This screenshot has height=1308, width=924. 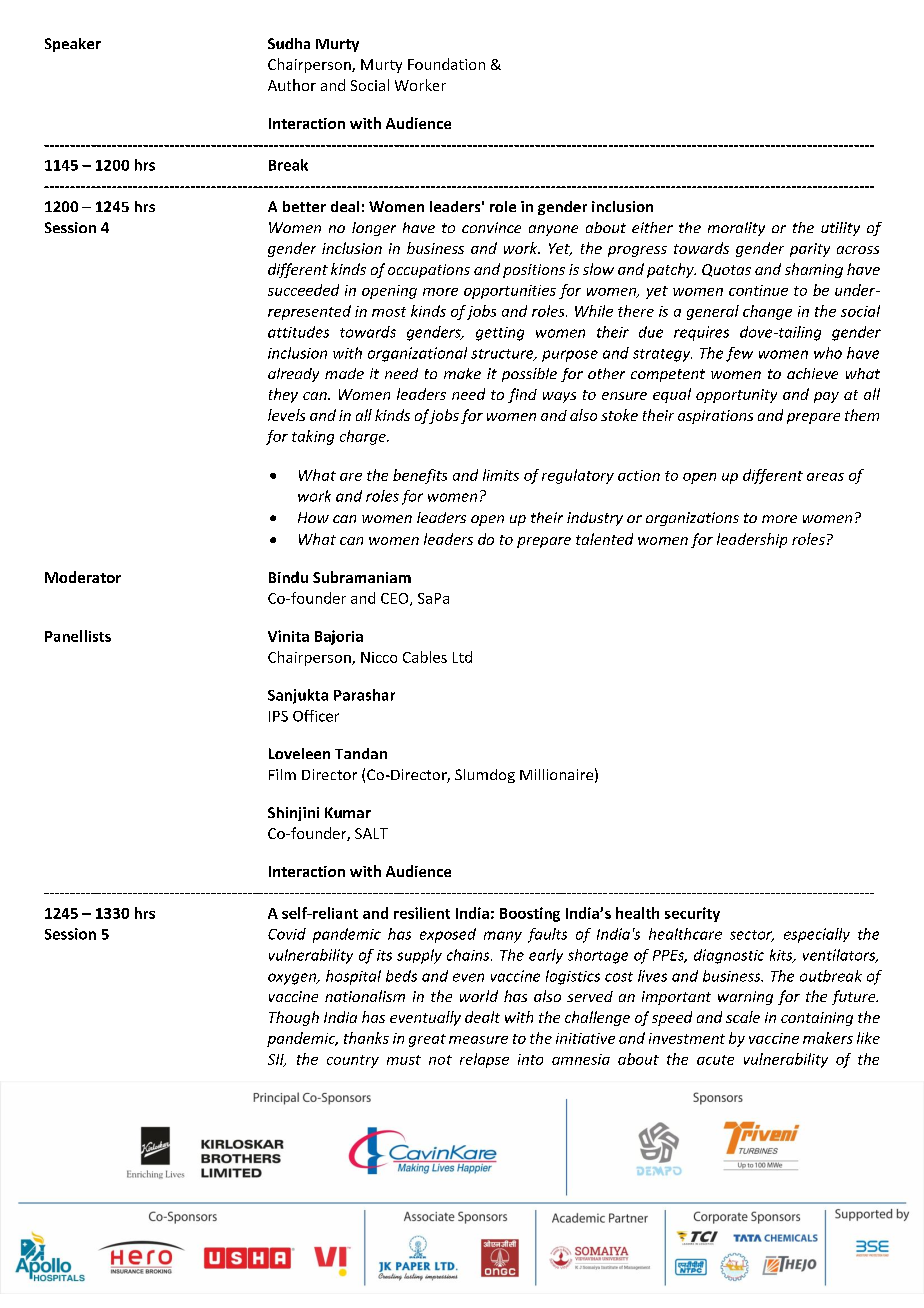 I want to click on Foundation, so click(x=446, y=64).
